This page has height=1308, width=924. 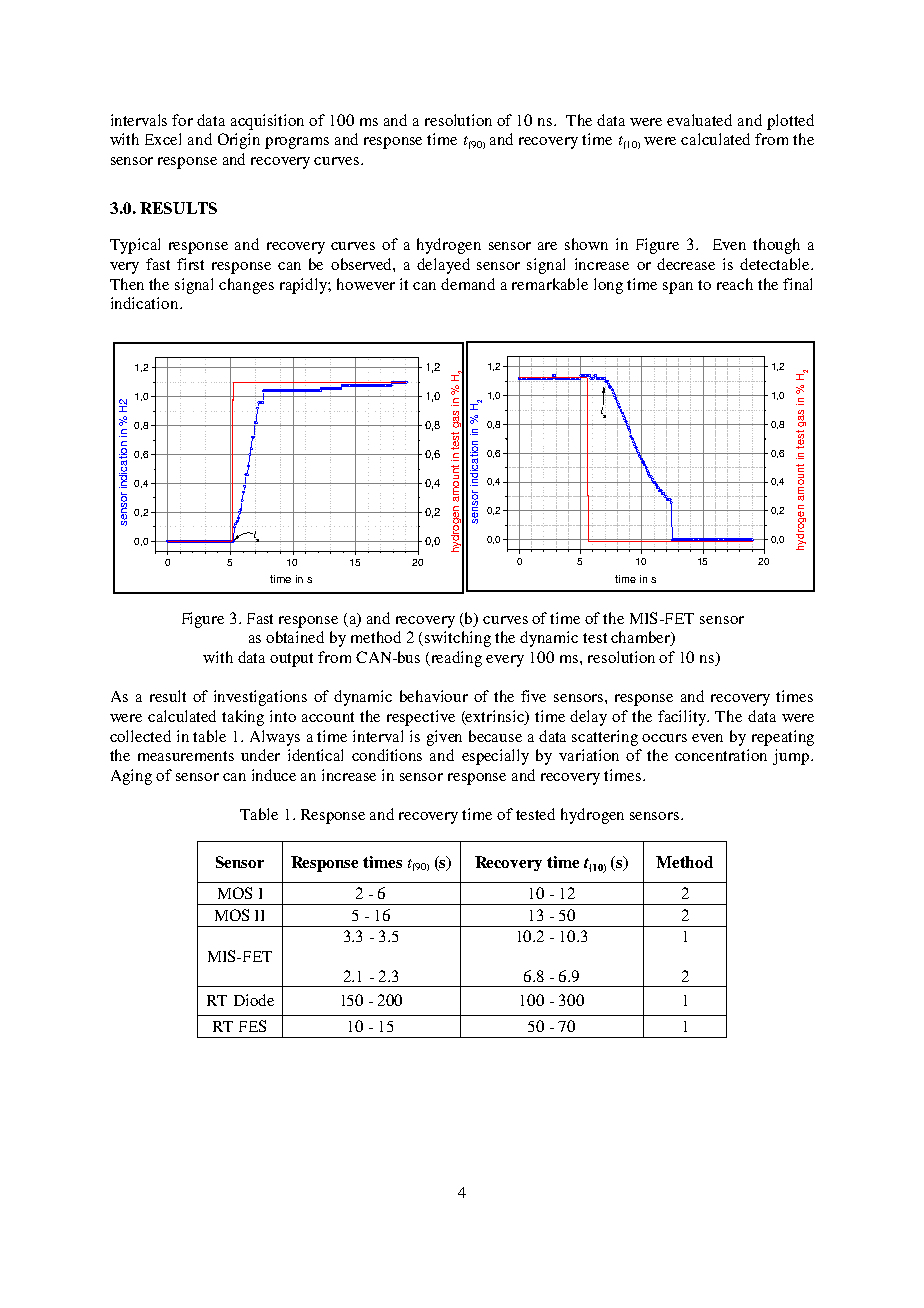 What do you see at coordinates (252, 1026) in the page?
I see `FES` at bounding box center [252, 1026].
